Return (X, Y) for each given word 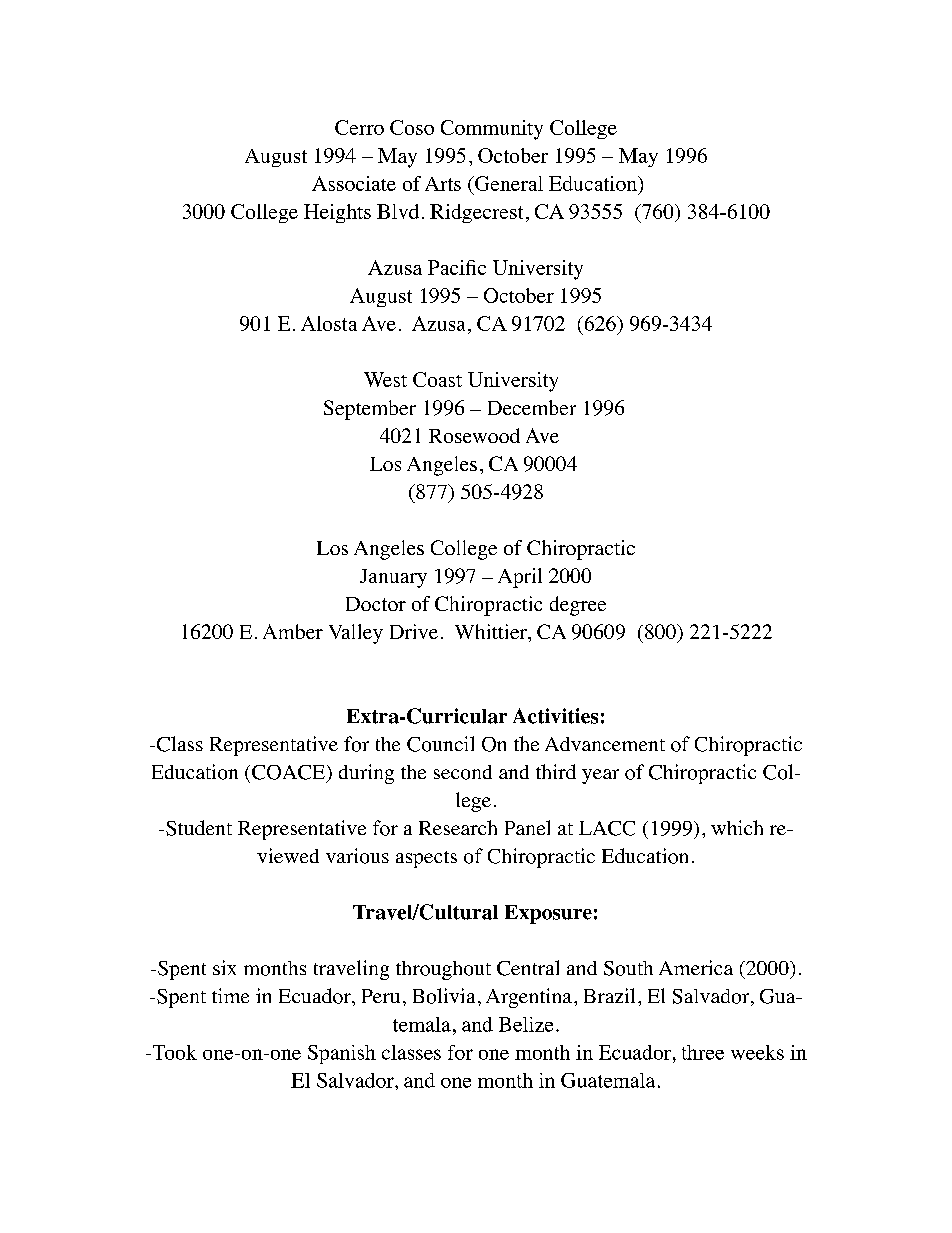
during (366, 774)
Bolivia (444, 996)
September (370, 410)
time (230, 995)
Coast (437, 379)
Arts (443, 184)
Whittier (492, 631)
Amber (293, 631)
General (508, 183)
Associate (354, 183)
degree (578, 606)
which (737, 827)
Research (458, 827)
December (532, 407)
